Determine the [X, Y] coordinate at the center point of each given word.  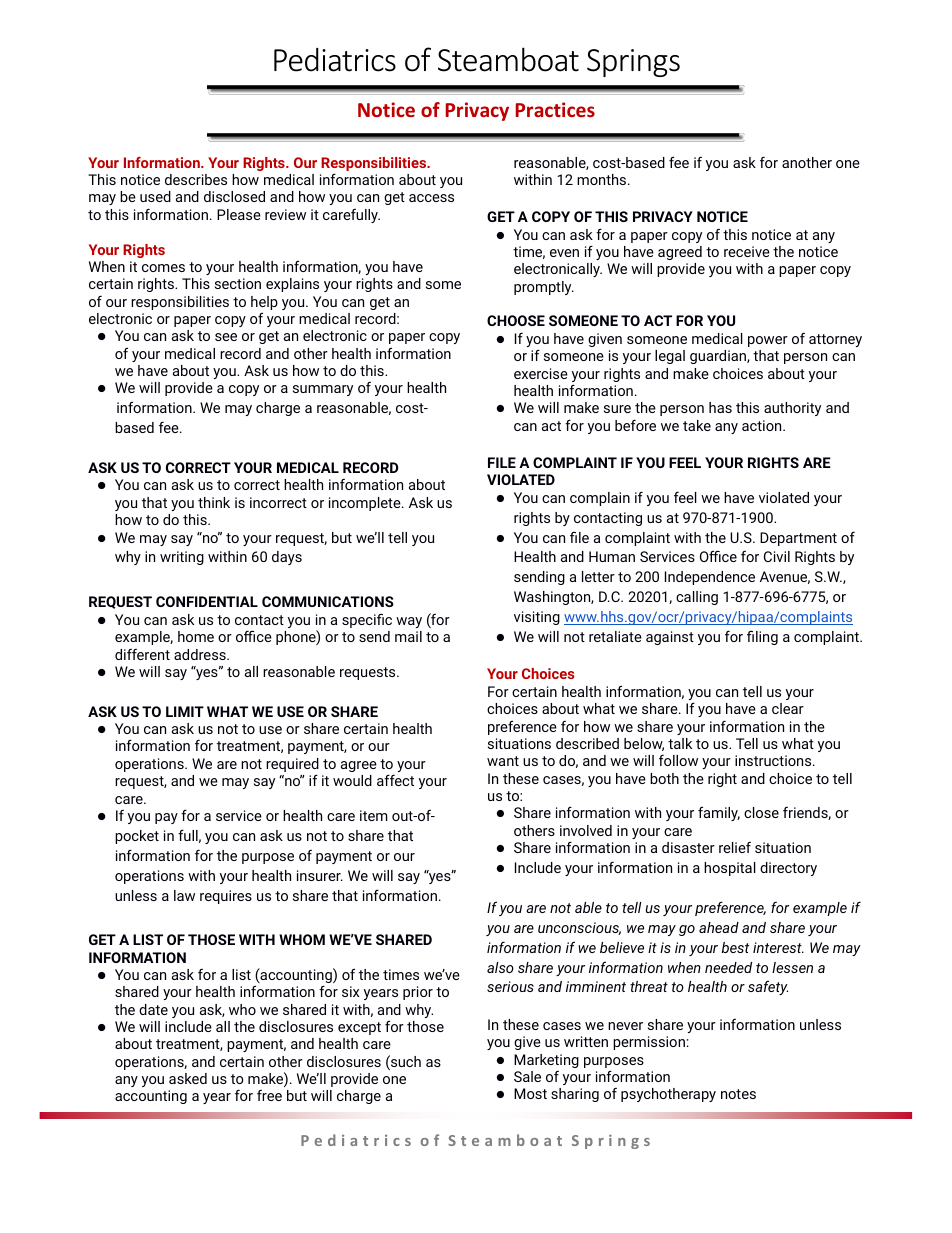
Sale [527, 1076]
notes [738, 1094]
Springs [633, 63]
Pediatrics [335, 60]
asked [188, 1078]
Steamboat [508, 59]
